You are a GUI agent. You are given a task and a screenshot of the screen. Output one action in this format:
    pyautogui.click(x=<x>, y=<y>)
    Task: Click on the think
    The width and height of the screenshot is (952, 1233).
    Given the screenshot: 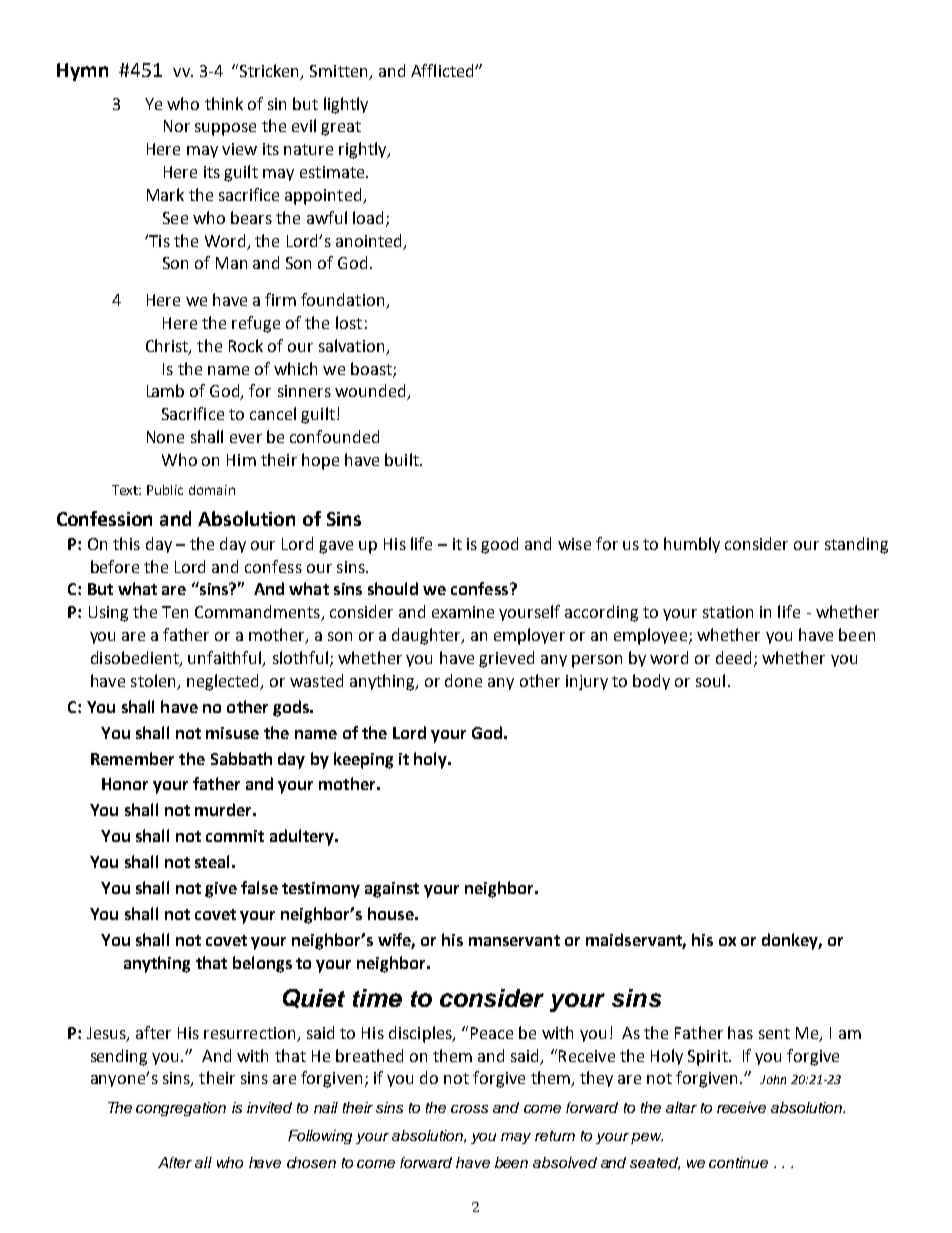 What is the action you would take?
    pyautogui.click(x=224, y=103)
